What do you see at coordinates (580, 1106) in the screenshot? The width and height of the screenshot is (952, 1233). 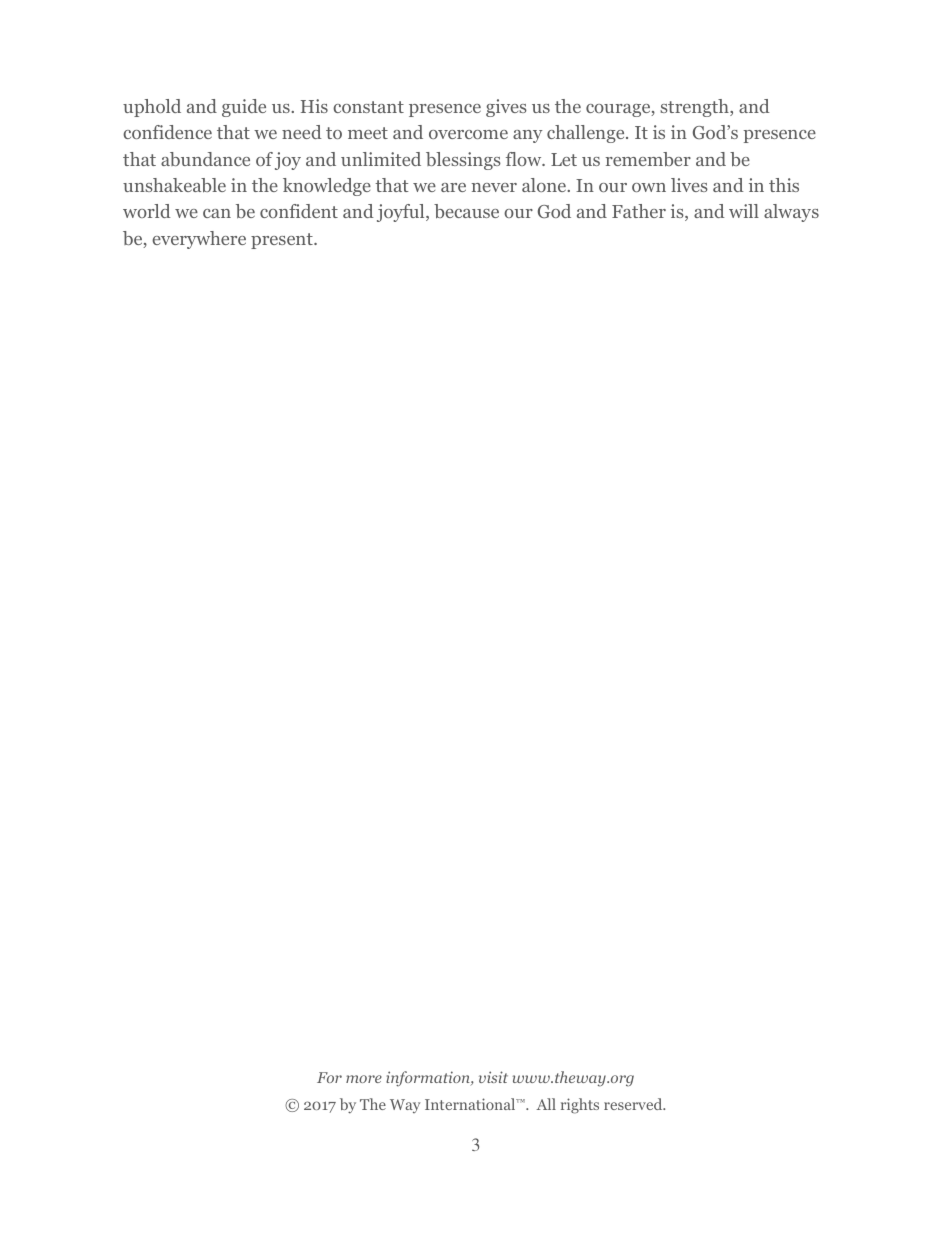 I see `rights` at bounding box center [580, 1106].
